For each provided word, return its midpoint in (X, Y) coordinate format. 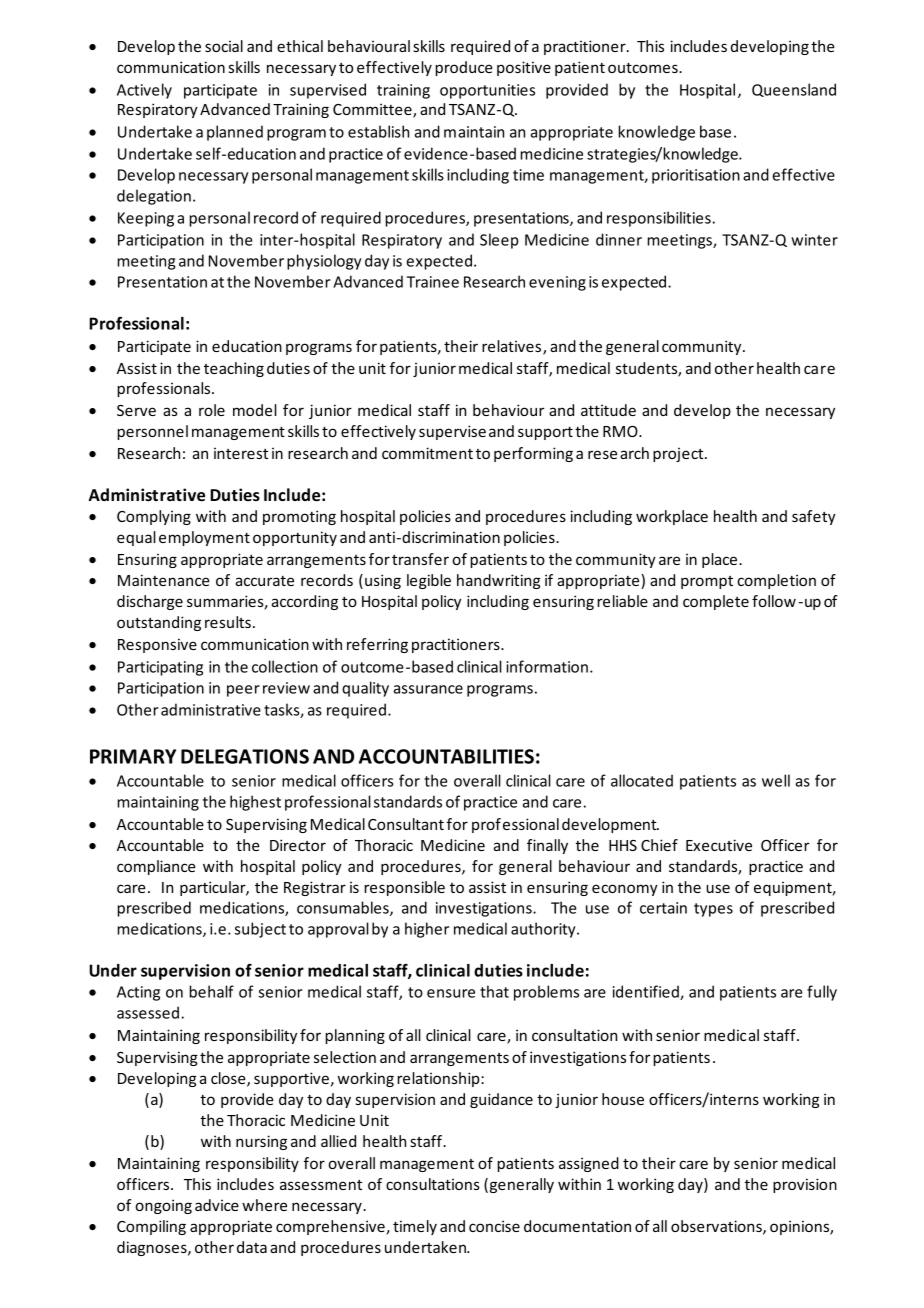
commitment (427, 453)
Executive (719, 845)
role (212, 410)
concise (494, 1226)
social (224, 46)
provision (805, 1185)
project (679, 454)
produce (464, 68)
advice (217, 1205)
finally (547, 846)
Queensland (794, 90)
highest (255, 803)
